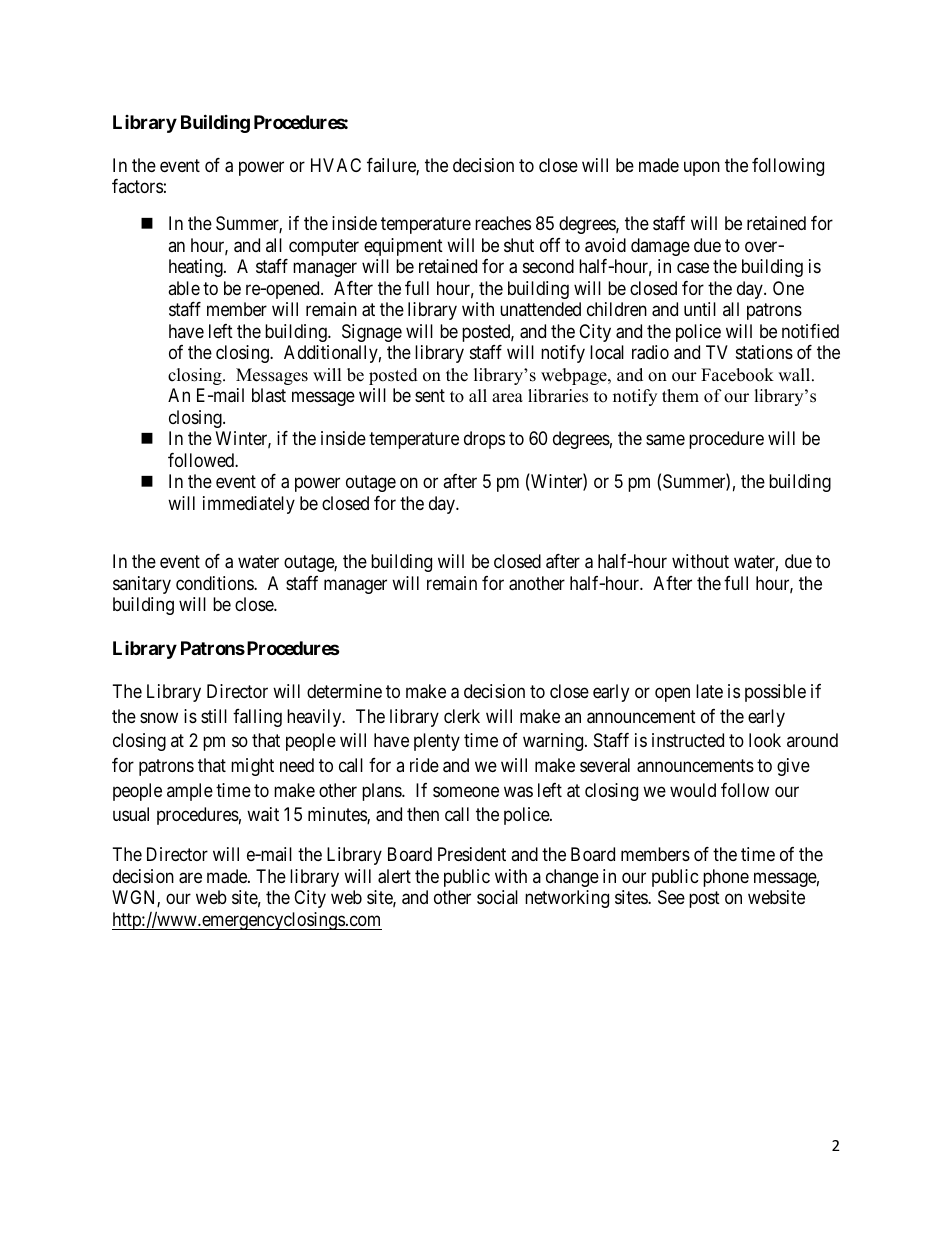 This document has height=1233, width=952. What do you see at coordinates (484, 440) in the document?
I see `drops` at bounding box center [484, 440].
